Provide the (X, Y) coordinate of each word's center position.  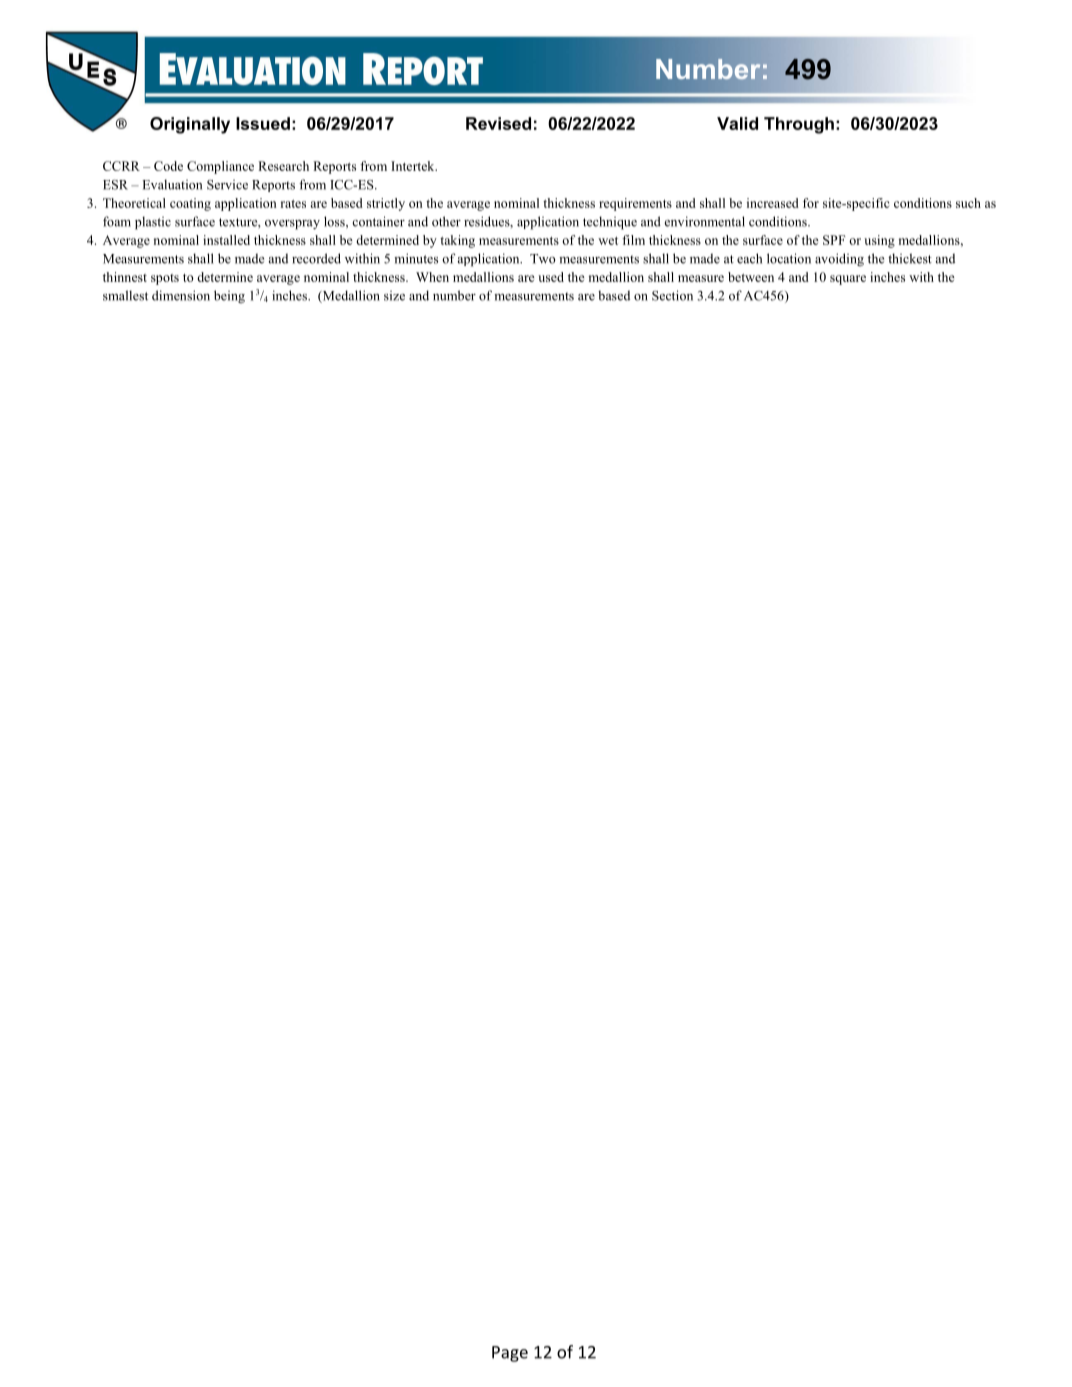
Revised (498, 123)
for (811, 203)
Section (672, 295)
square (848, 280)
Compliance (220, 167)
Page (510, 1354)
